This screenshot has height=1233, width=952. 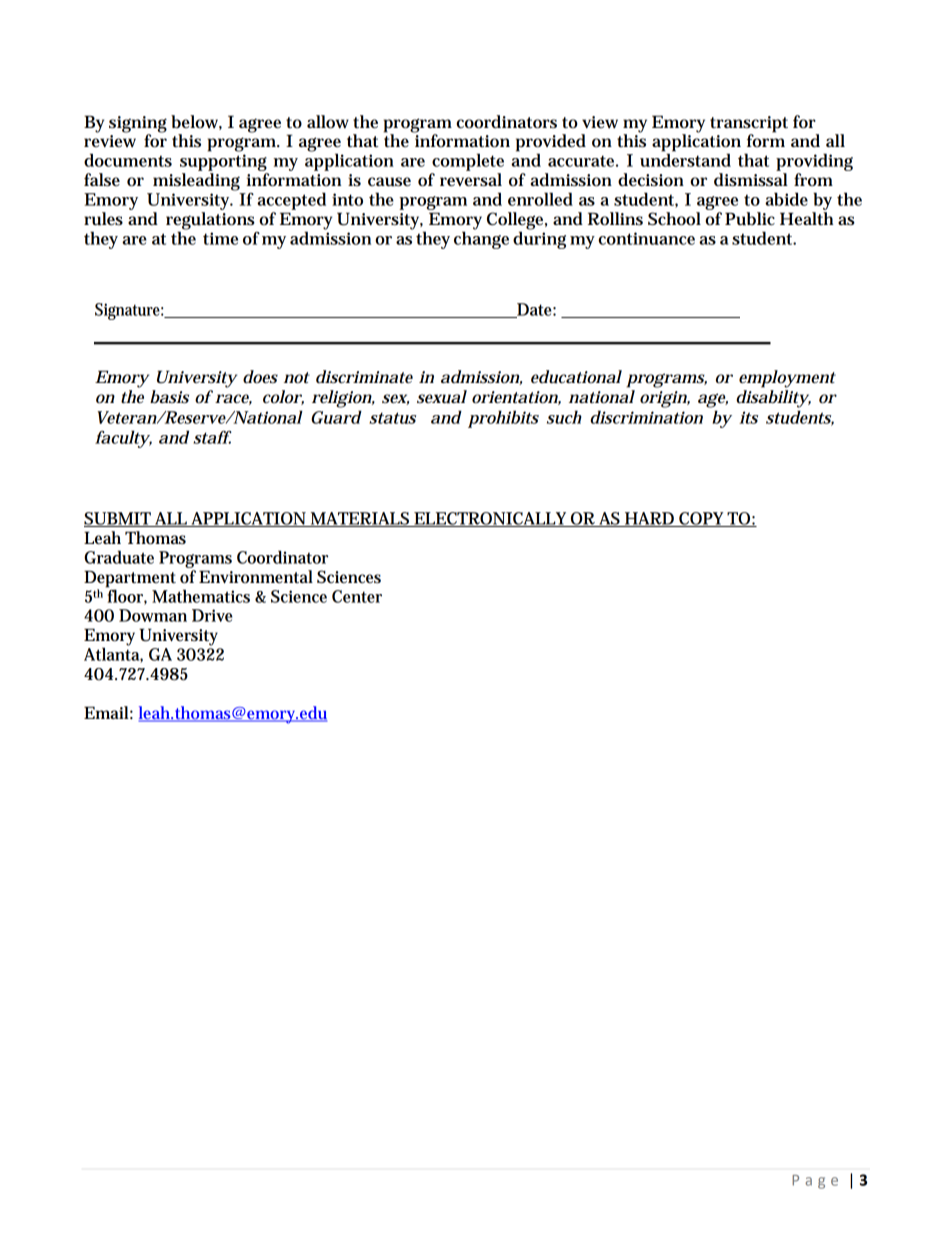 I want to click on Page, so click(x=815, y=1182).
